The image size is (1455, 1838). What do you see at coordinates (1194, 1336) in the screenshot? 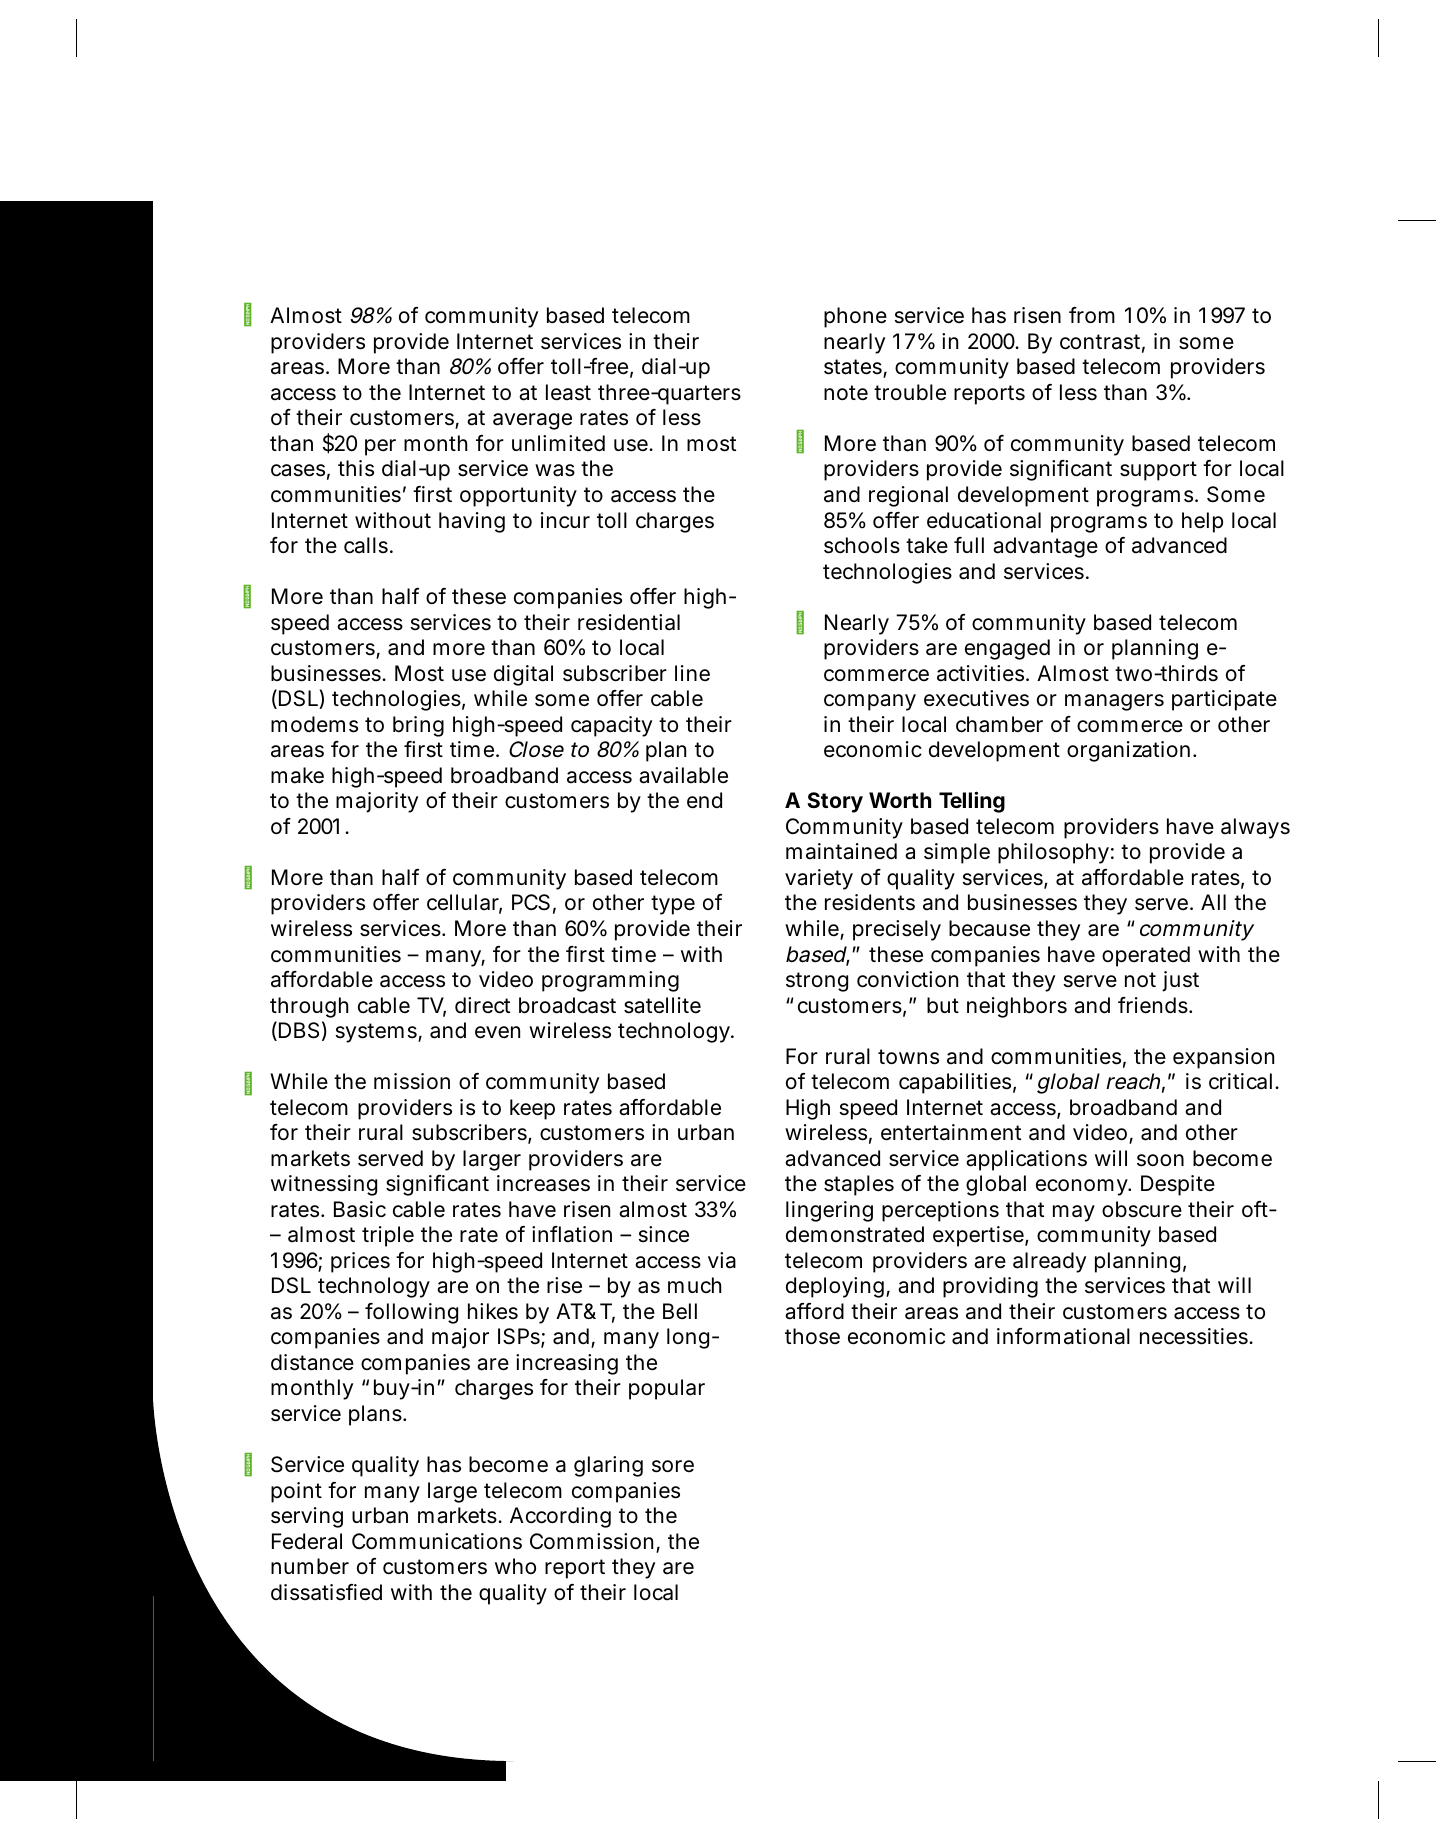
I see `necessities` at bounding box center [1194, 1336].
